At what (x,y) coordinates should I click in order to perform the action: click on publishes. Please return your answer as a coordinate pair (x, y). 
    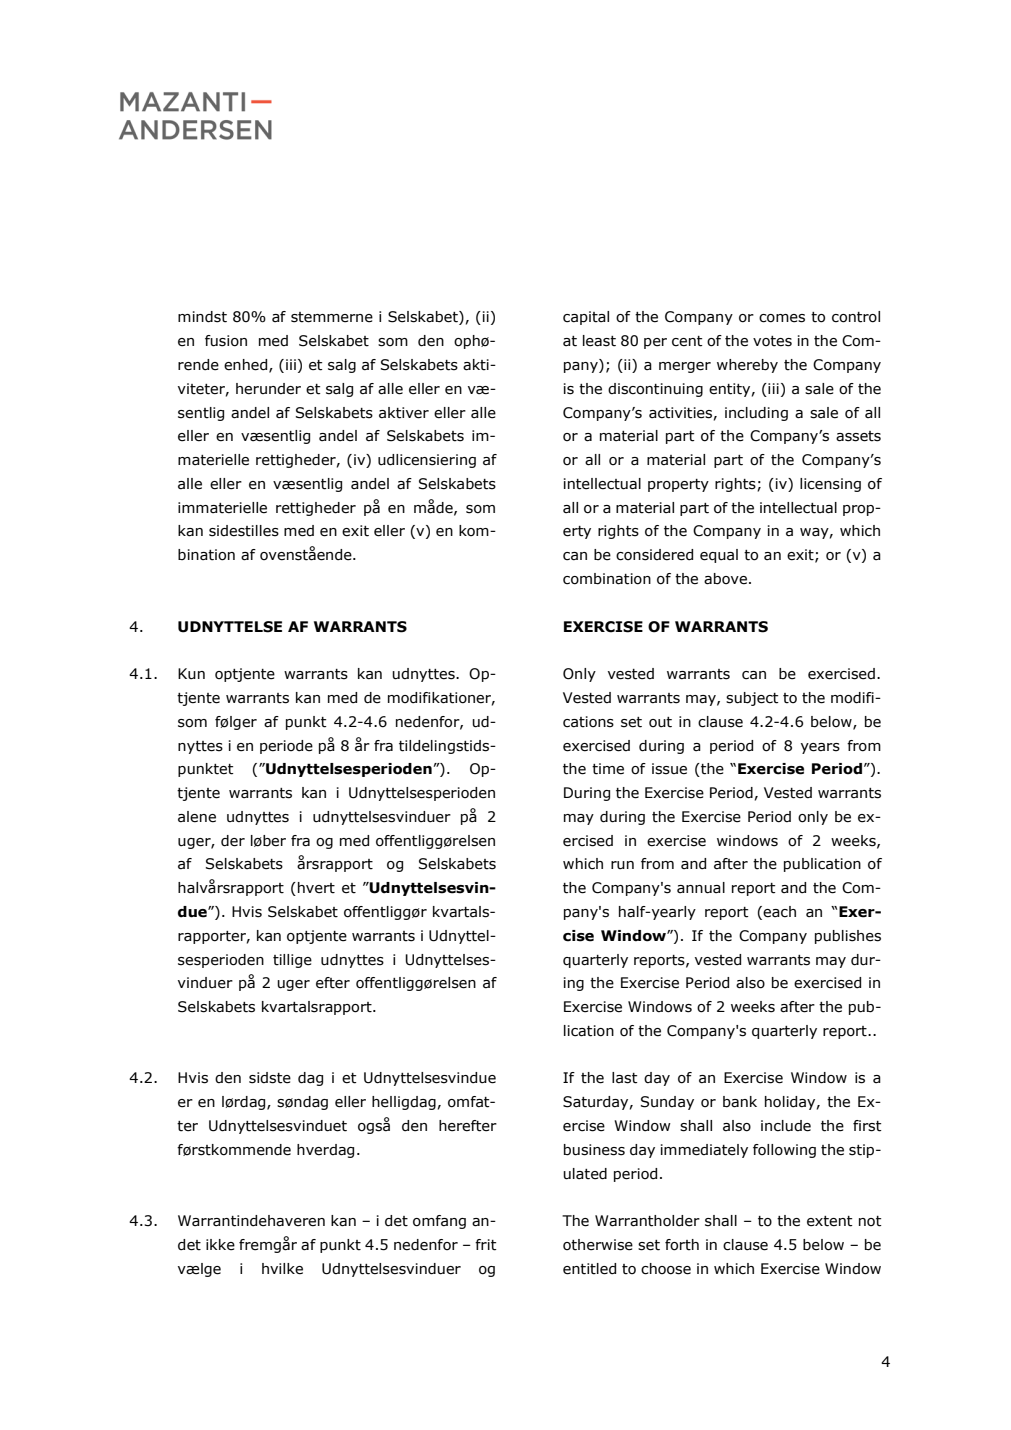
    Looking at the image, I should click on (848, 937).
